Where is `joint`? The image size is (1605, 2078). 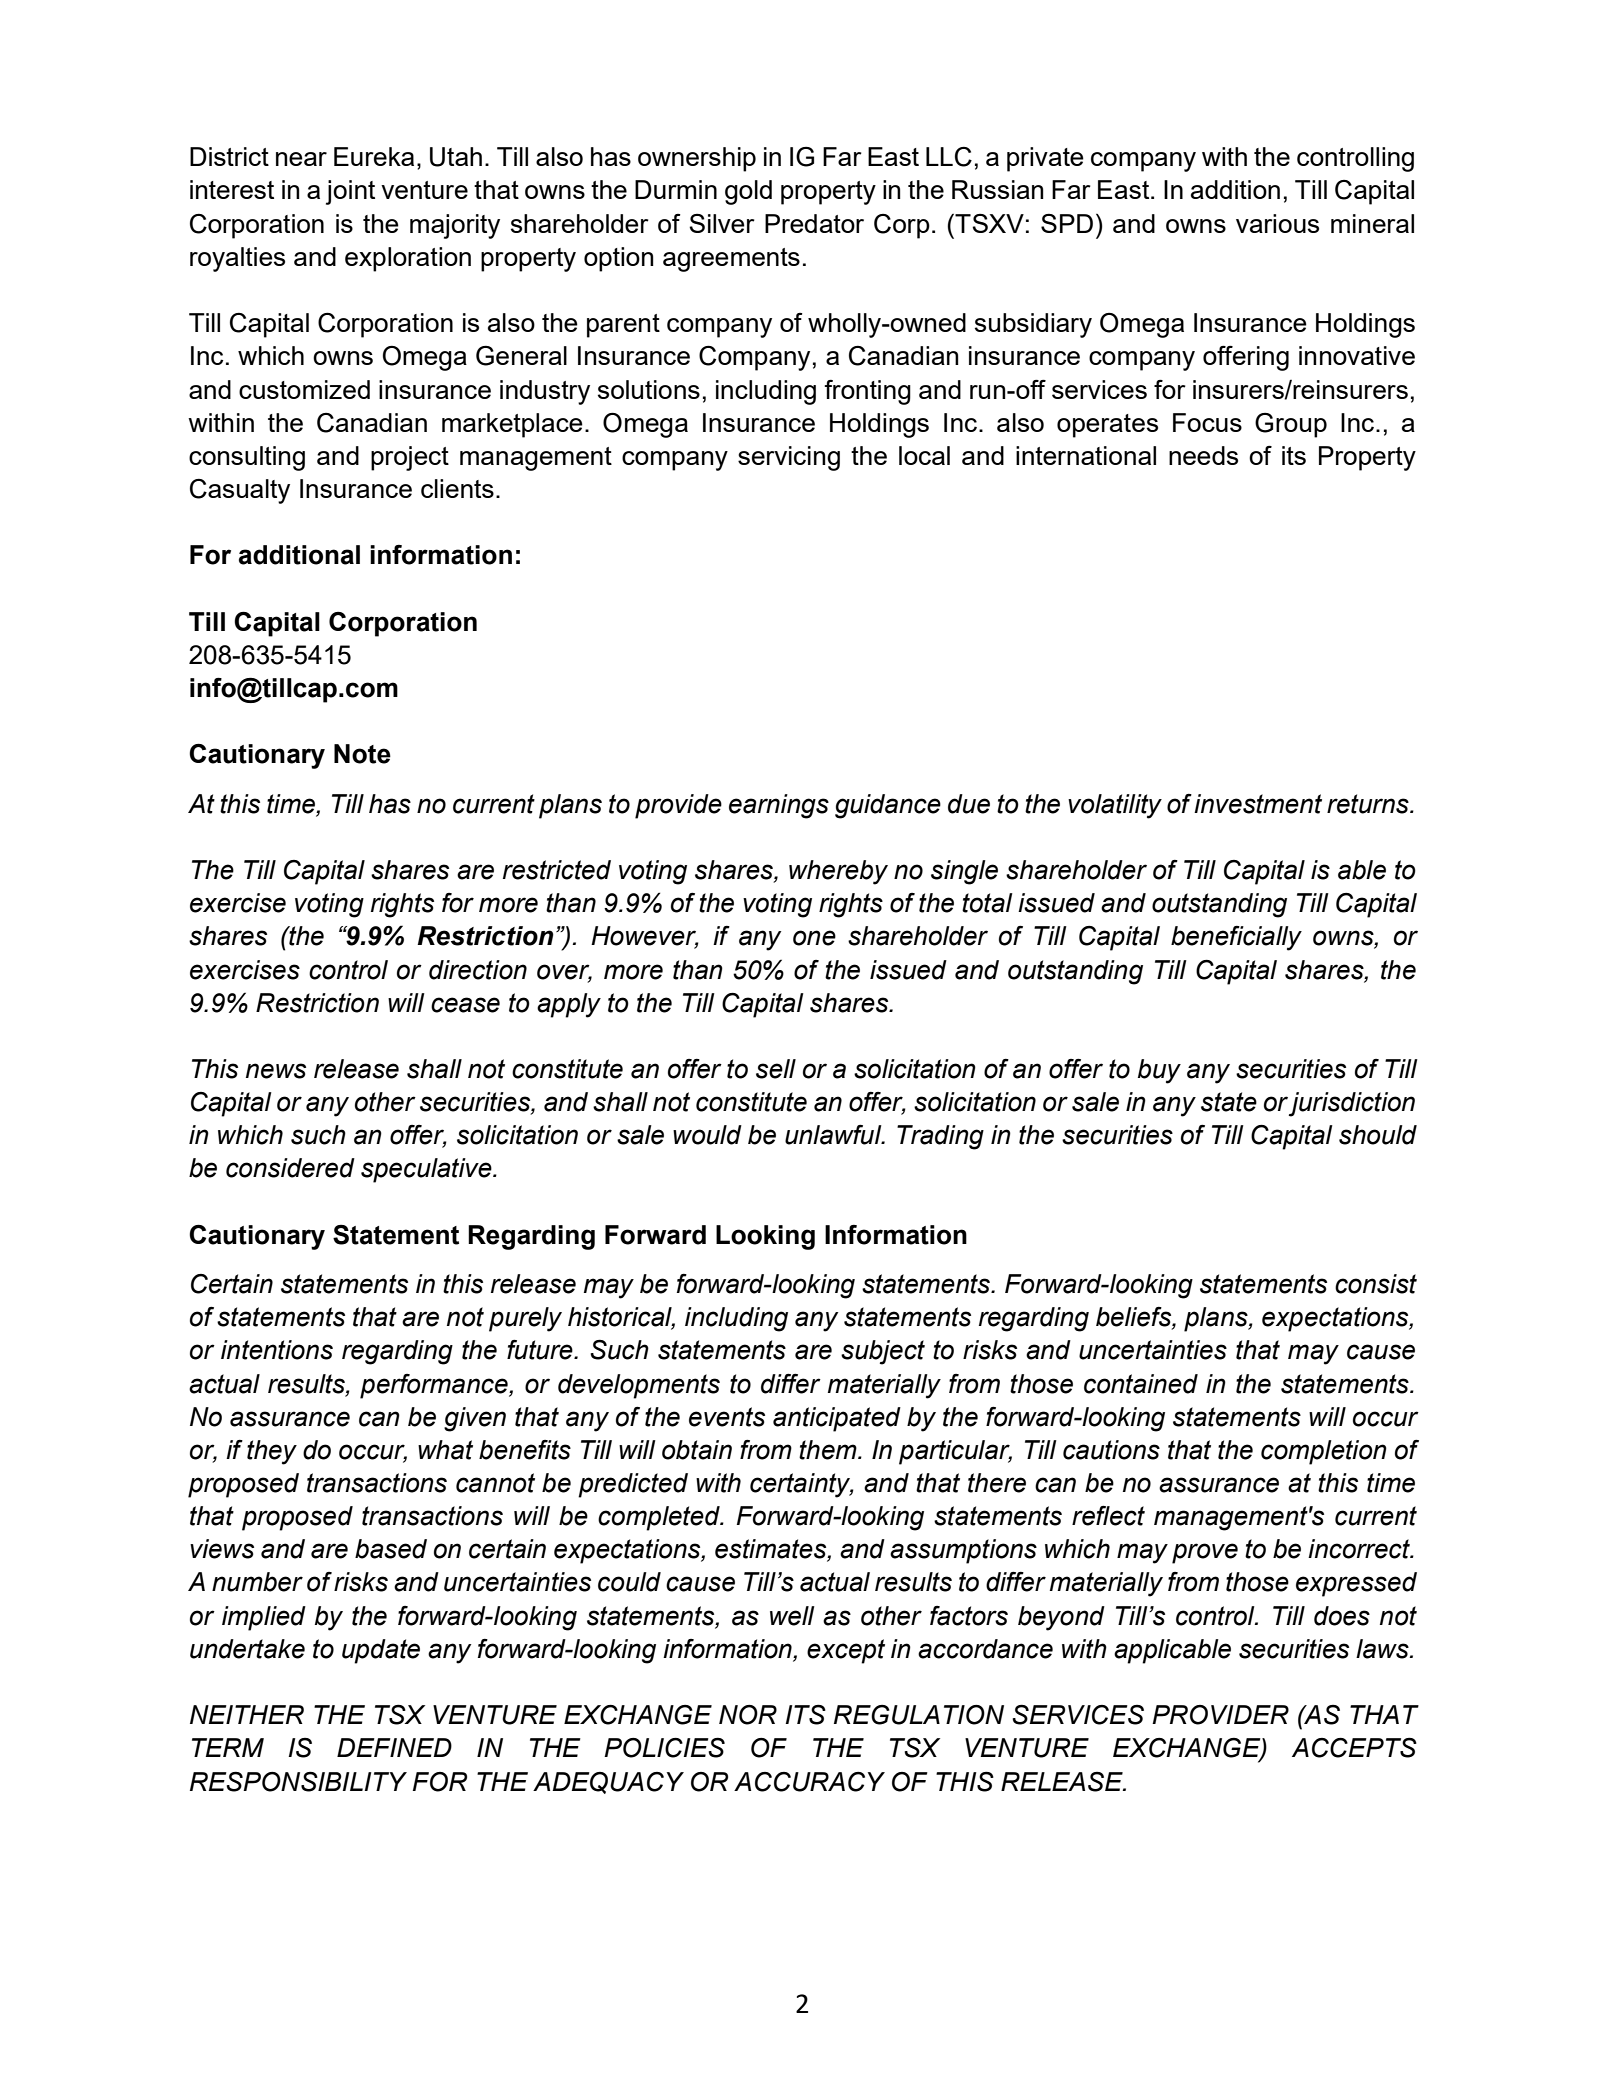 joint is located at coordinates (350, 192).
